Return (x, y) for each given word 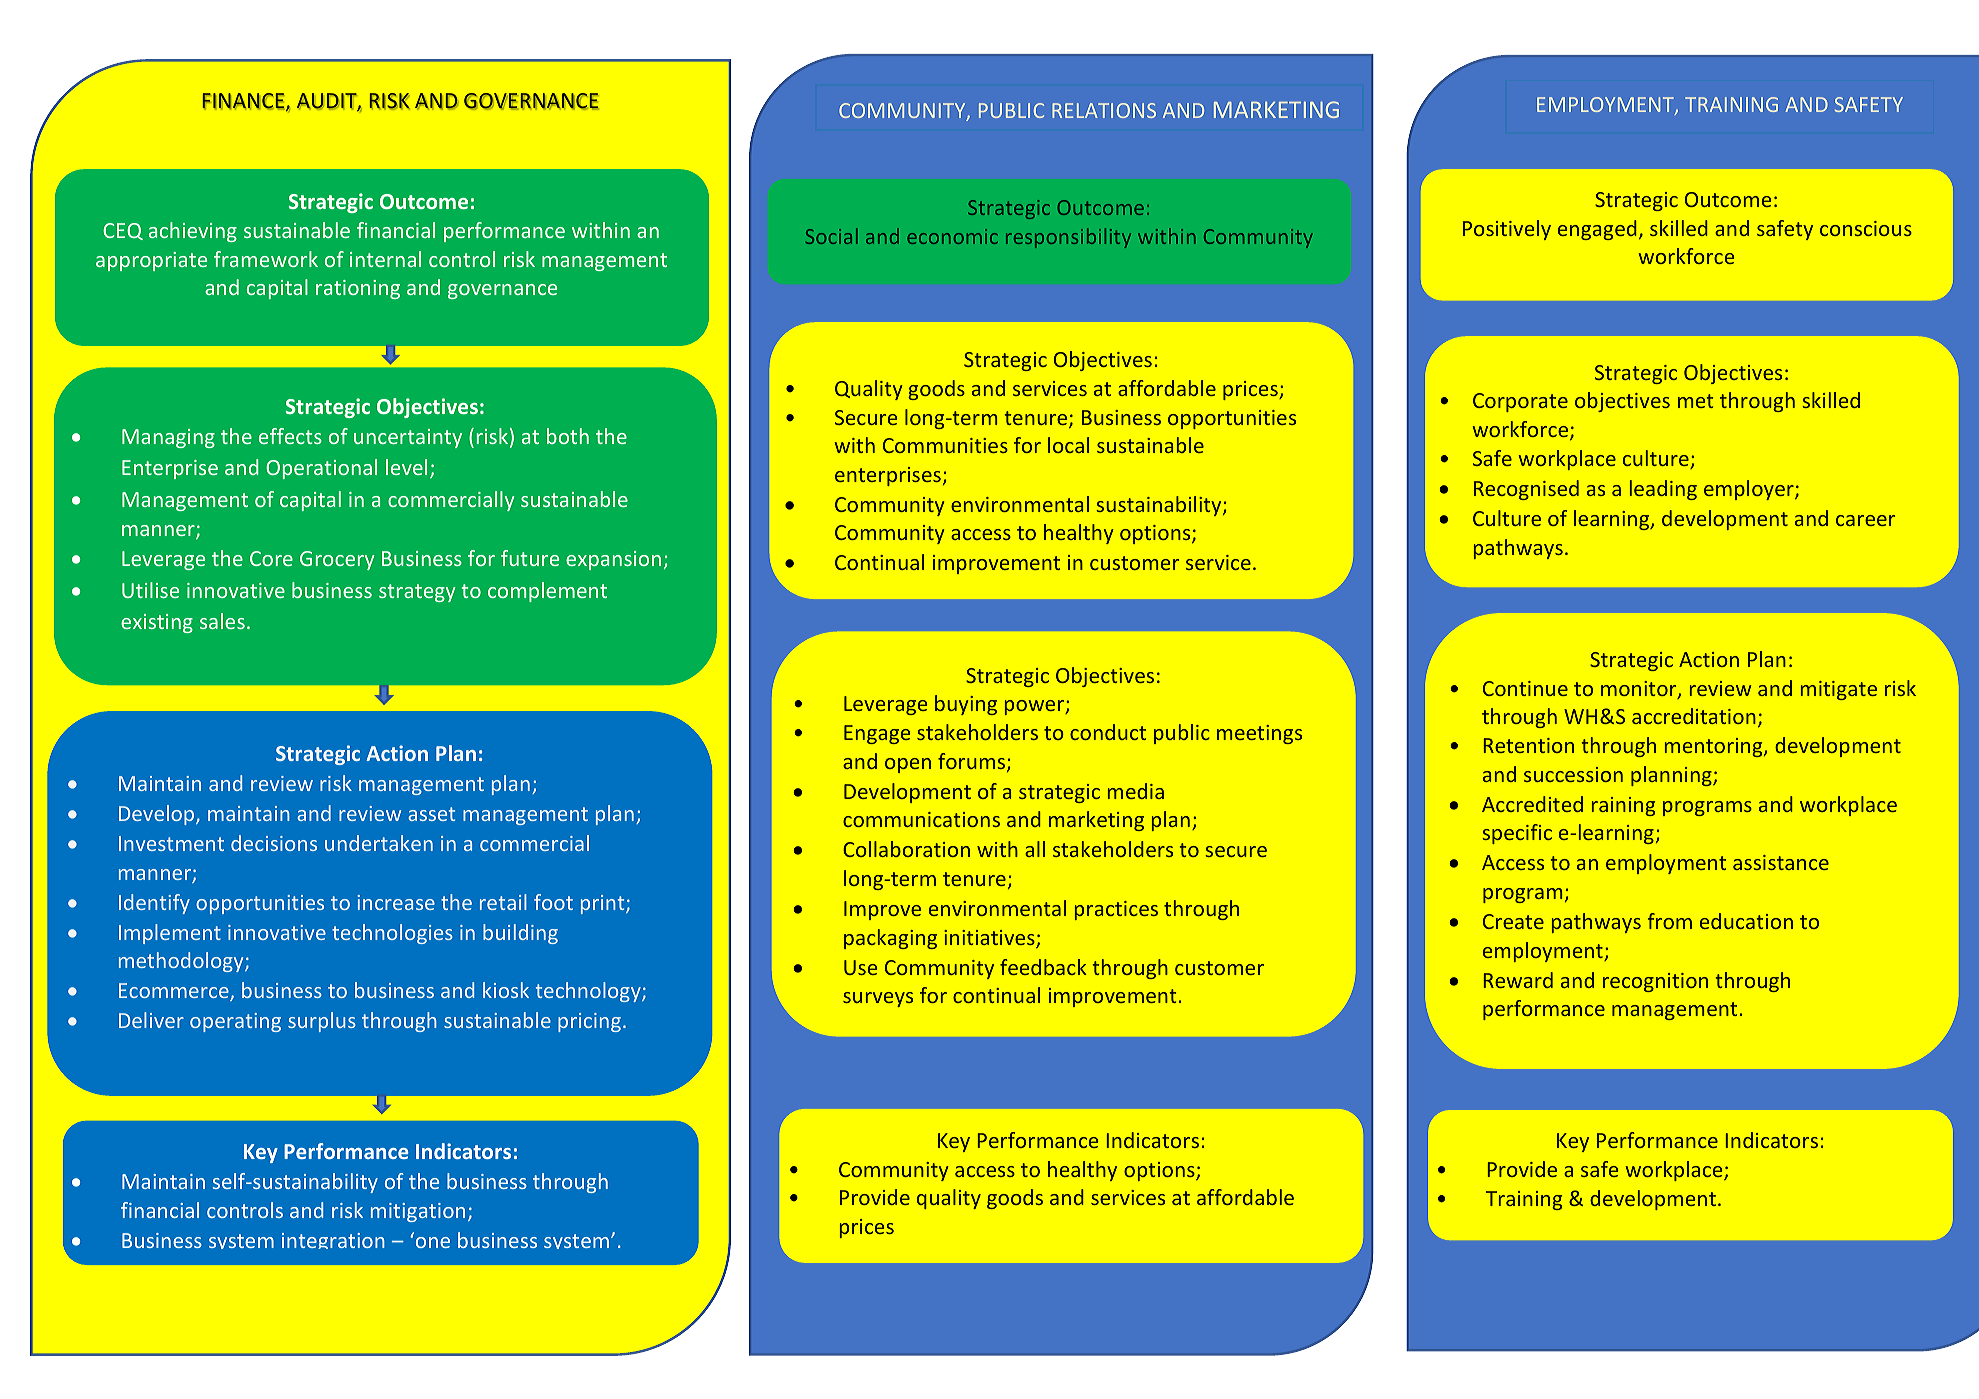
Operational (321, 469)
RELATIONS (1104, 110)
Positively (1507, 230)
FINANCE (244, 102)
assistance (1781, 862)
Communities (945, 445)
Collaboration (906, 849)
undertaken (379, 843)
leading (1663, 490)
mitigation (418, 1212)
